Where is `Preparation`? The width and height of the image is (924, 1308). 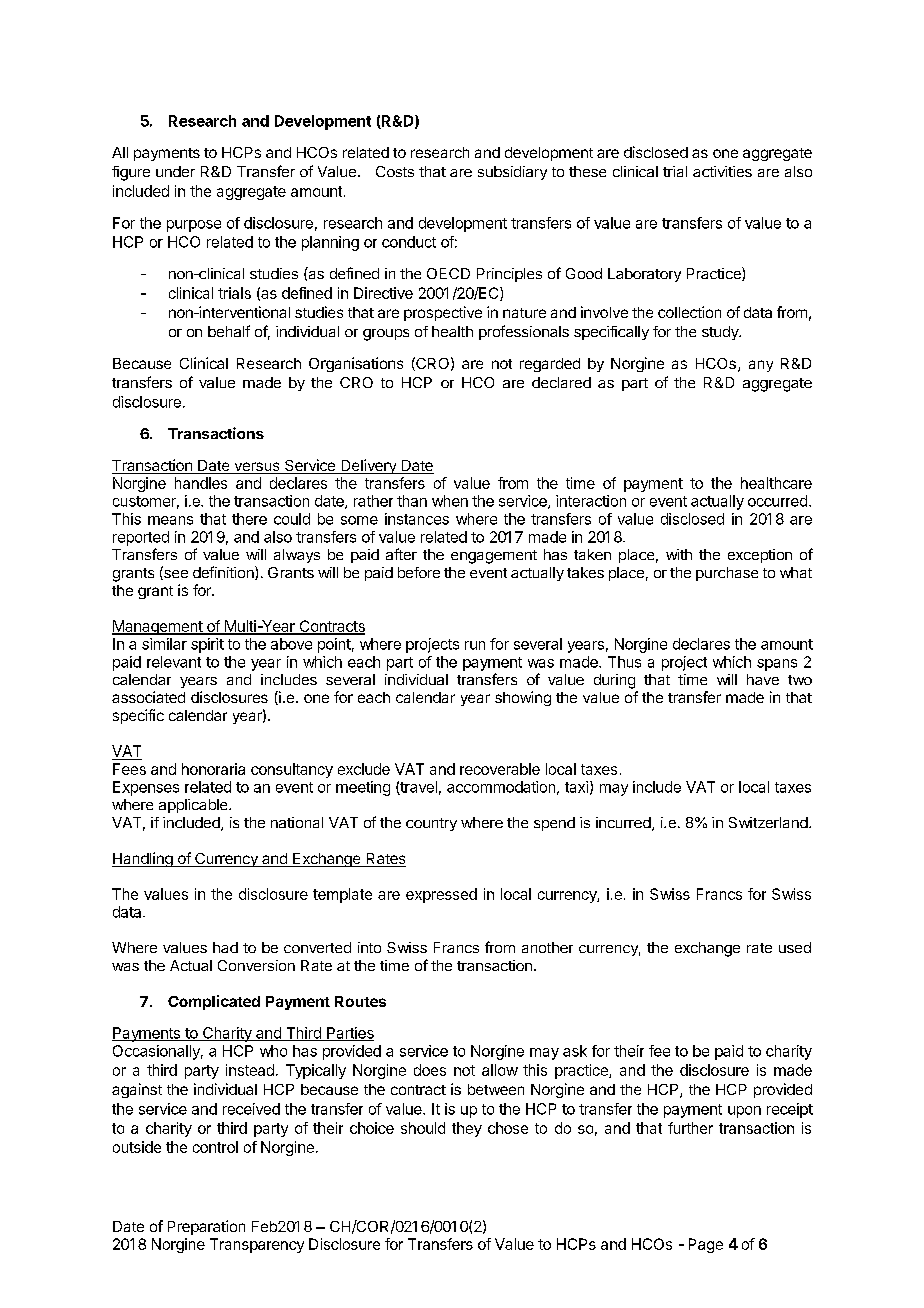 Preparation is located at coordinates (206, 1227).
